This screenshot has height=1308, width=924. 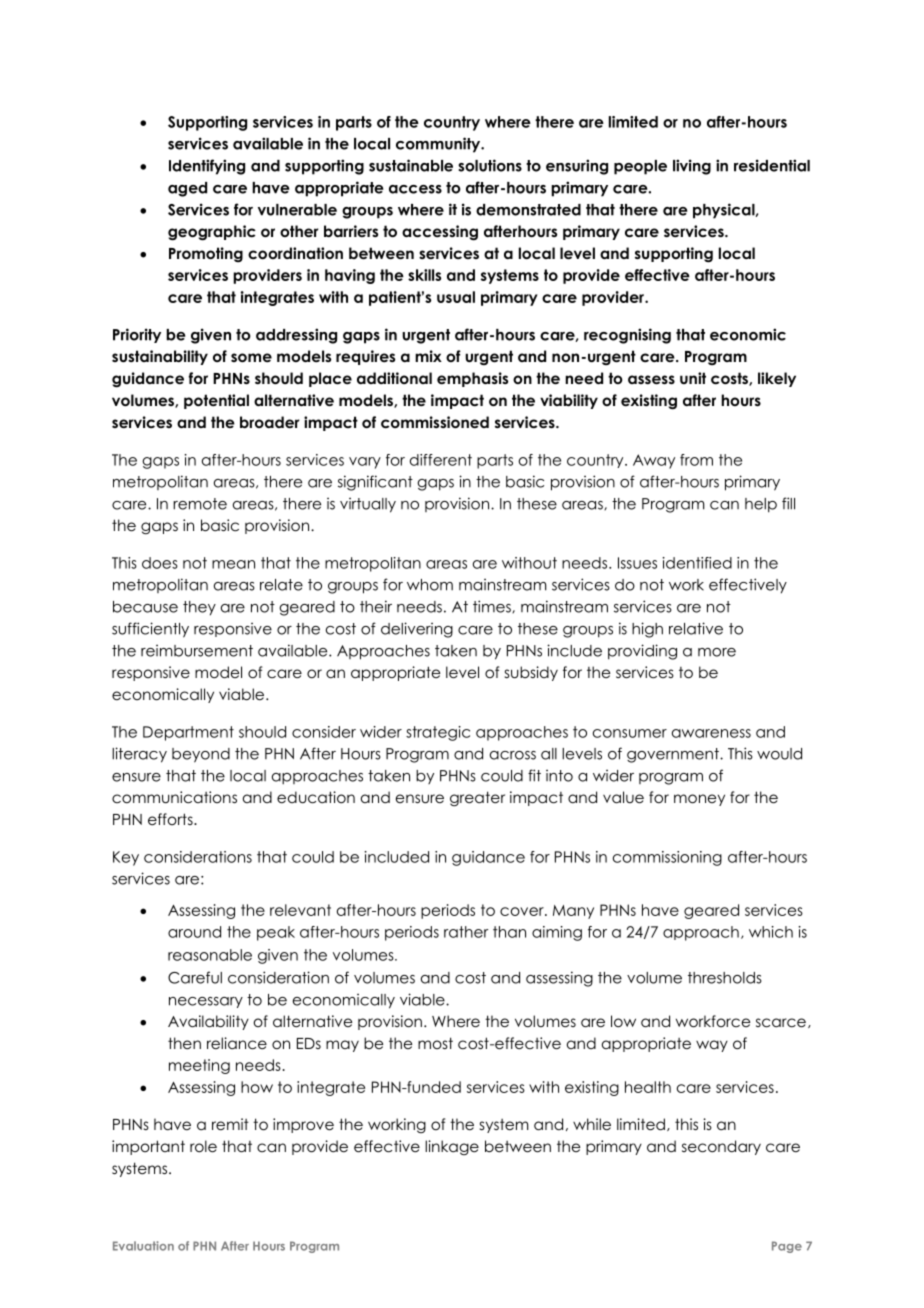 I want to click on strategic, so click(x=438, y=733).
